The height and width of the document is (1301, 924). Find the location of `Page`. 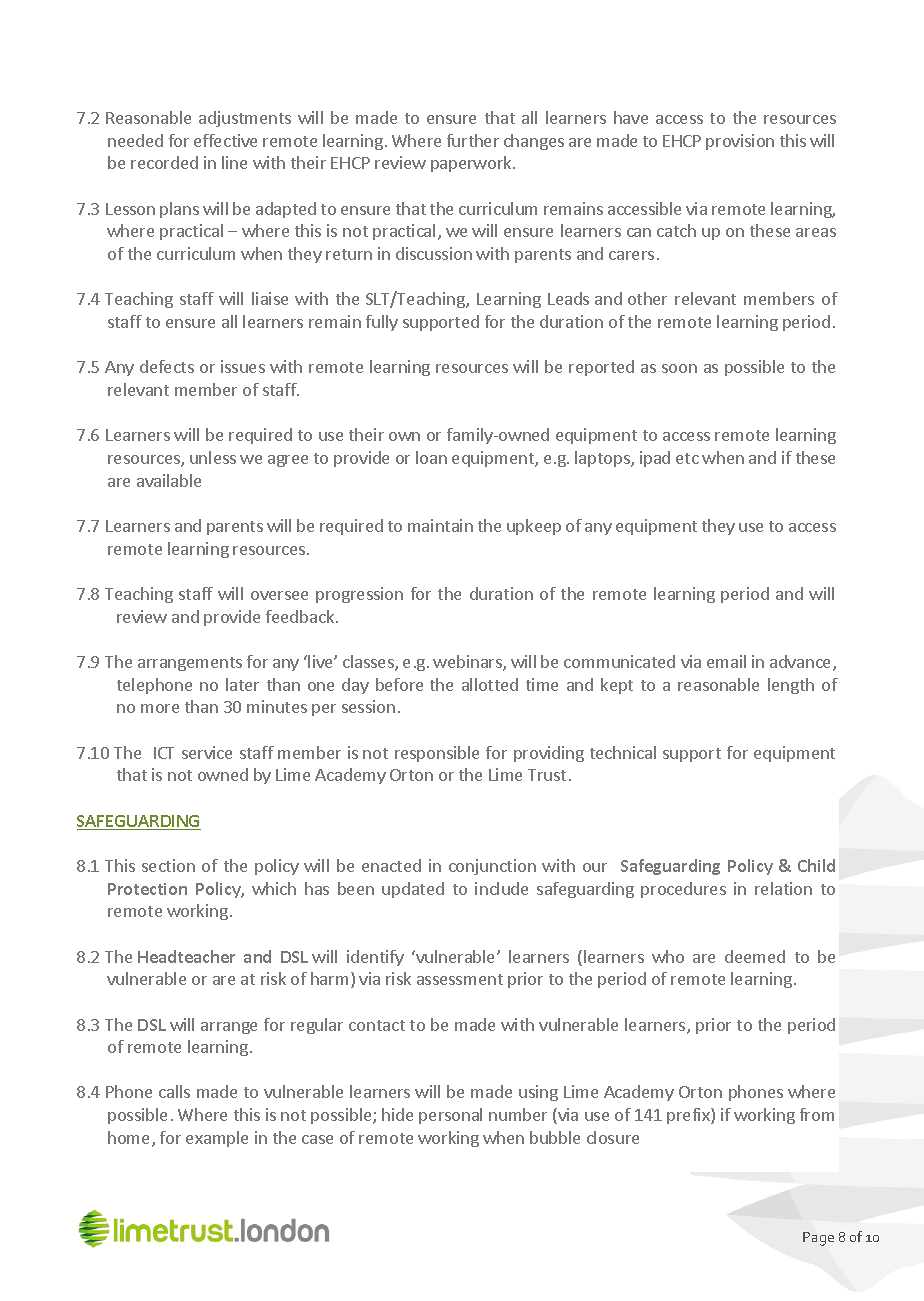

Page is located at coordinates (818, 1239).
